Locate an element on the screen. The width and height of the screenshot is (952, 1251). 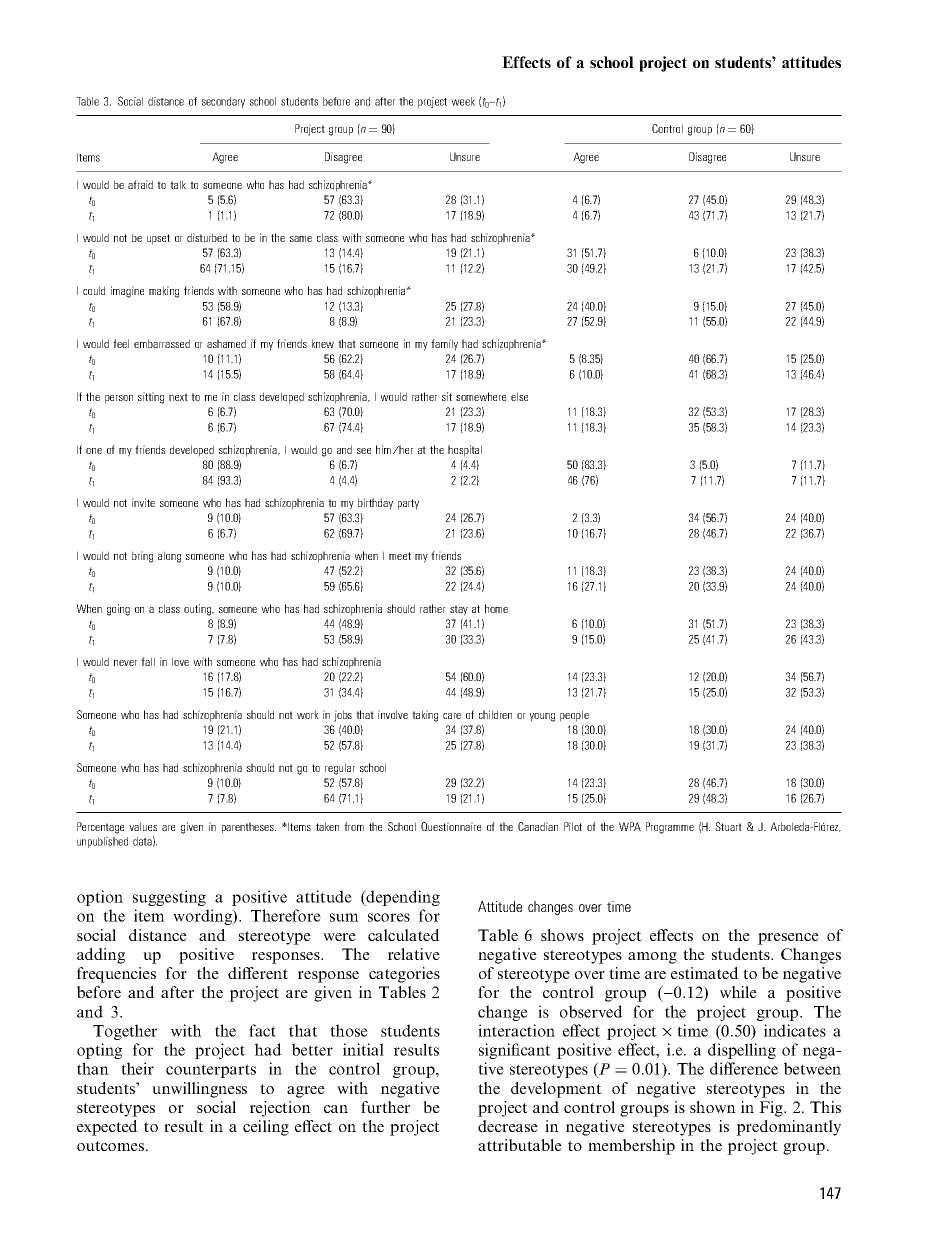
unwillingness is located at coordinates (199, 1090).
